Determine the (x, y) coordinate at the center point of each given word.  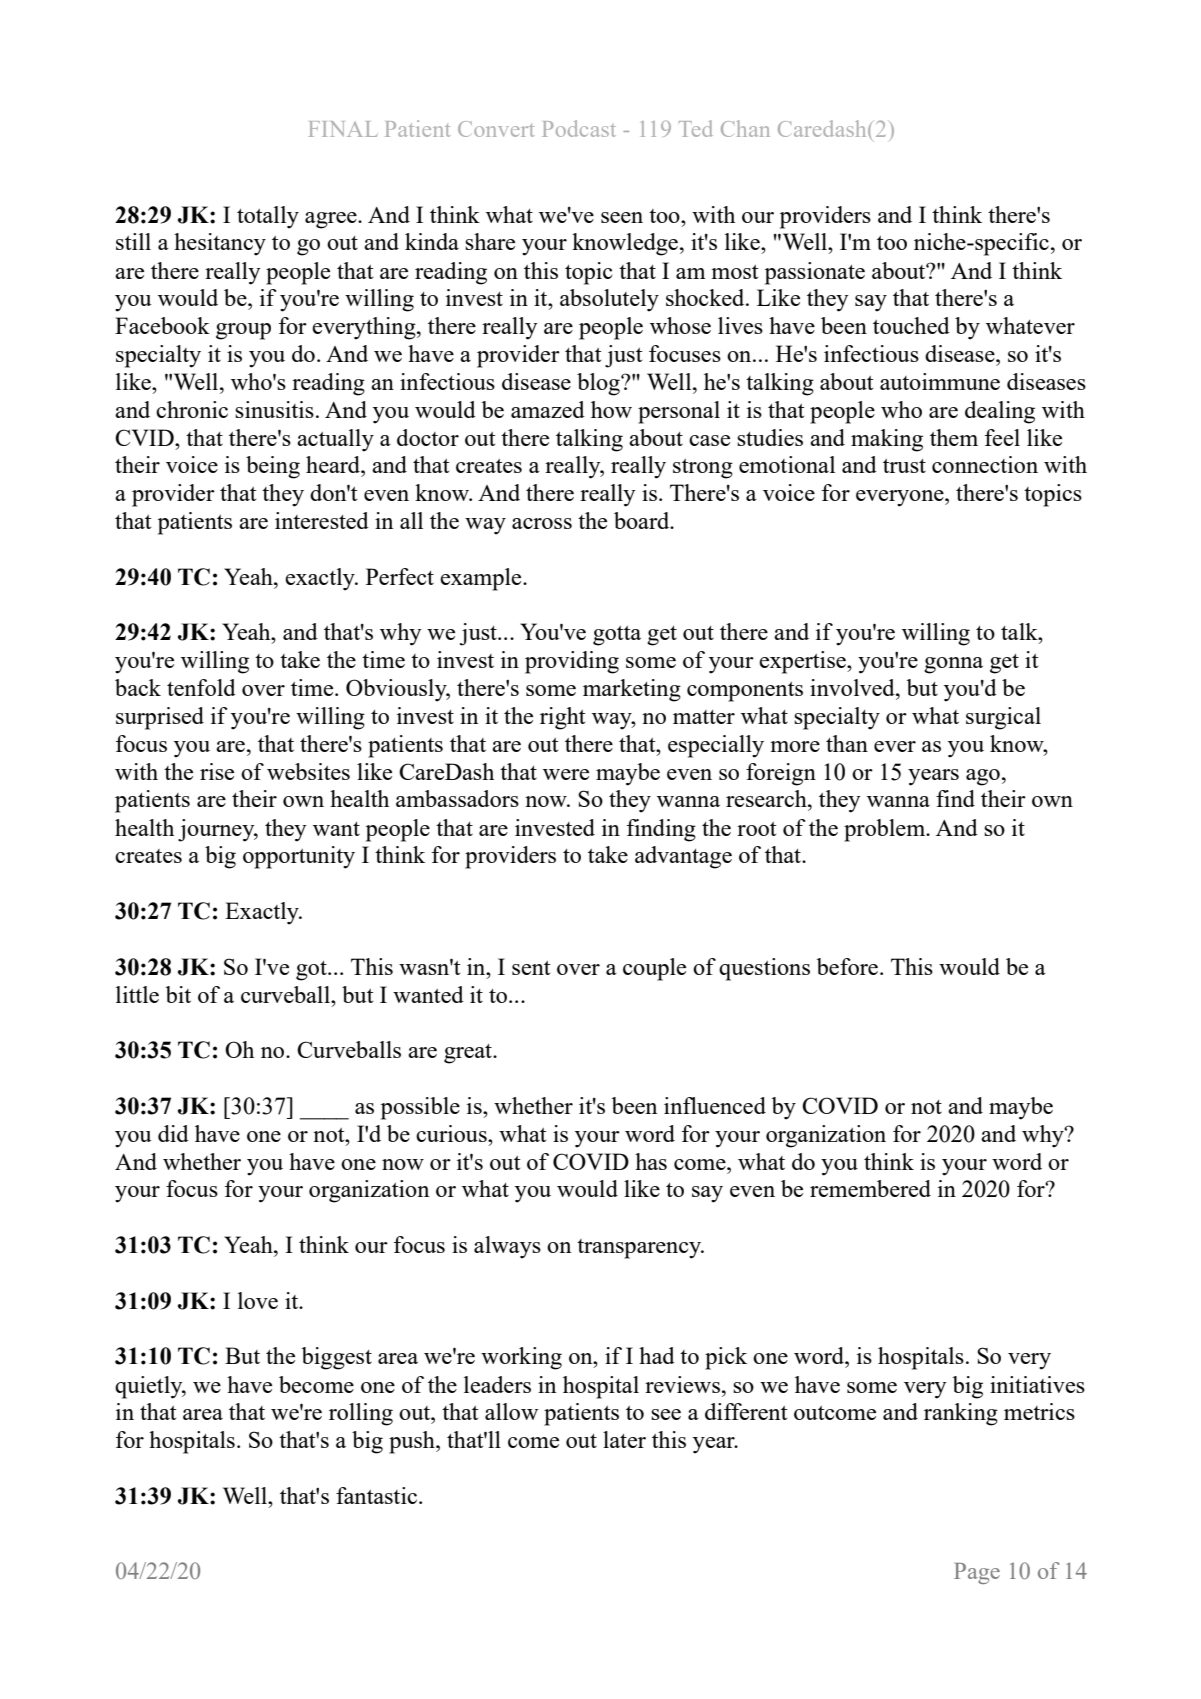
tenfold (201, 687)
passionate (815, 273)
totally (268, 217)
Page (977, 1573)
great (469, 1054)
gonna (953, 665)
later (624, 1439)
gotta (617, 636)
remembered (870, 1188)
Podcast (579, 128)
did (173, 1133)
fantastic (376, 1495)
